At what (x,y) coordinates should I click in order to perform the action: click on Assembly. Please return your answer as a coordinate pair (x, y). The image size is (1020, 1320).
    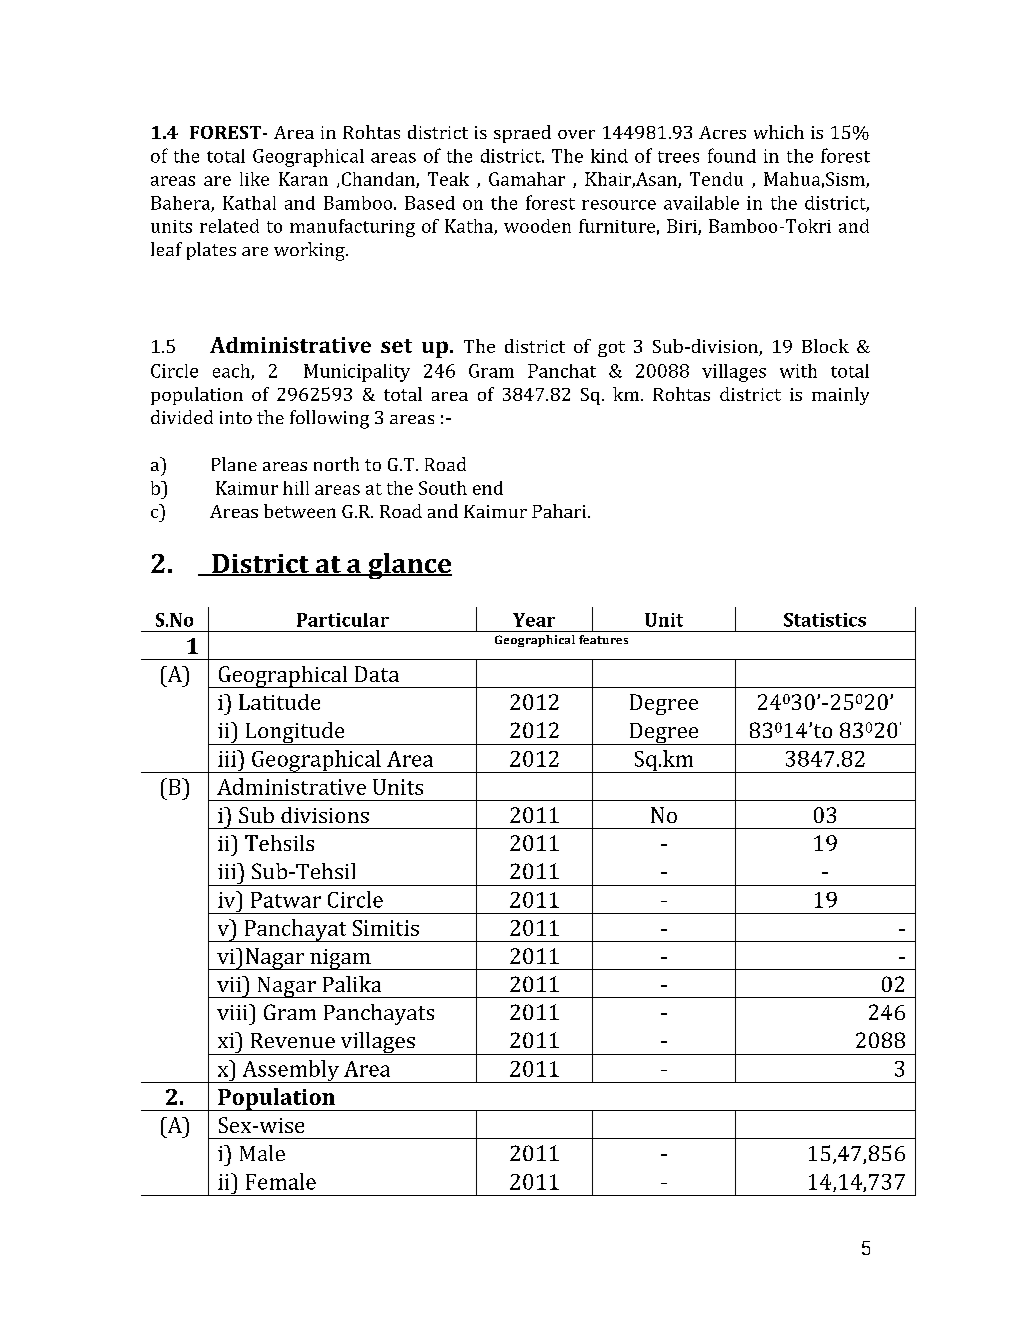
    Looking at the image, I should click on (290, 1071).
